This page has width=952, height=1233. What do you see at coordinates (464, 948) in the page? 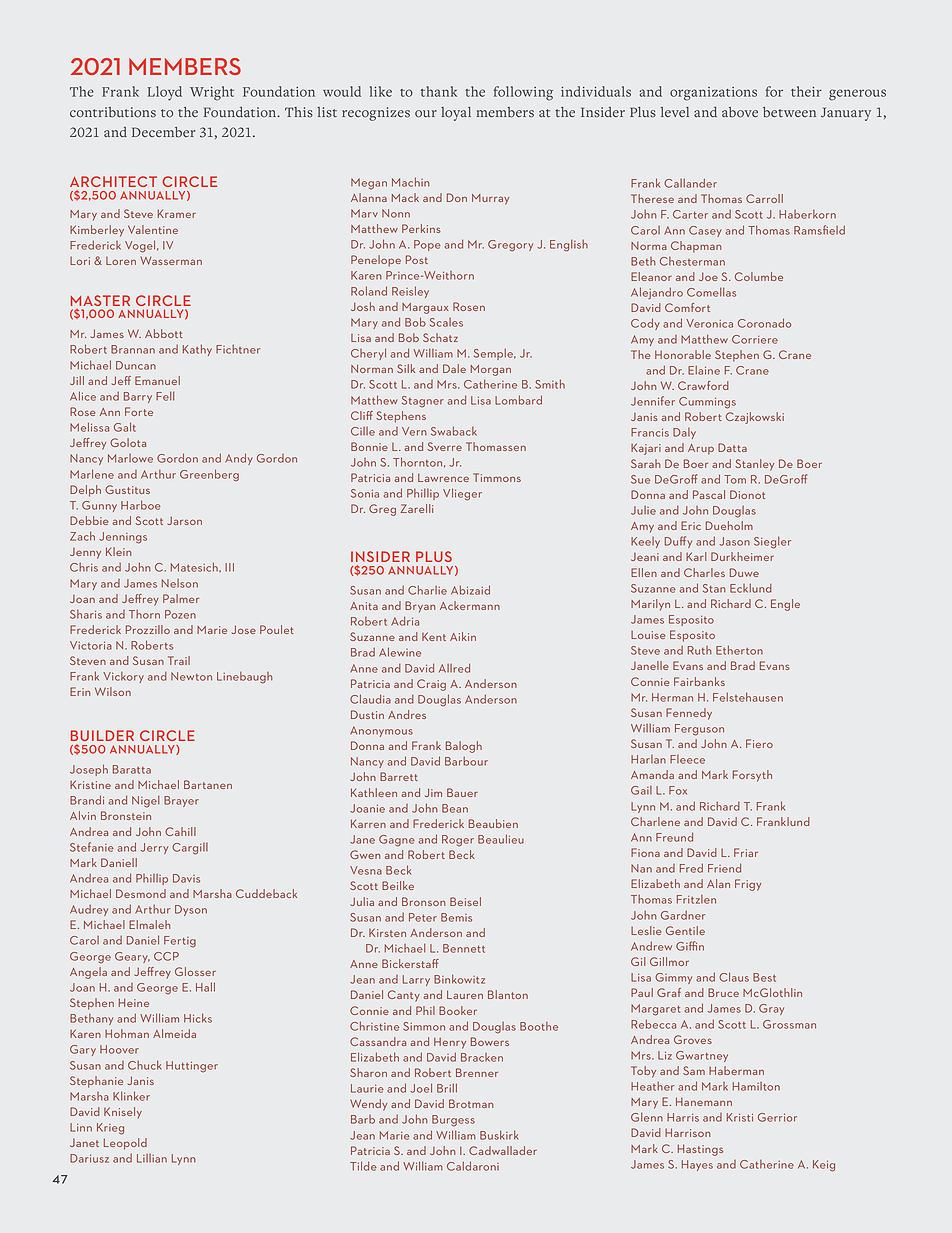
I see `Bennett` at bounding box center [464, 948].
